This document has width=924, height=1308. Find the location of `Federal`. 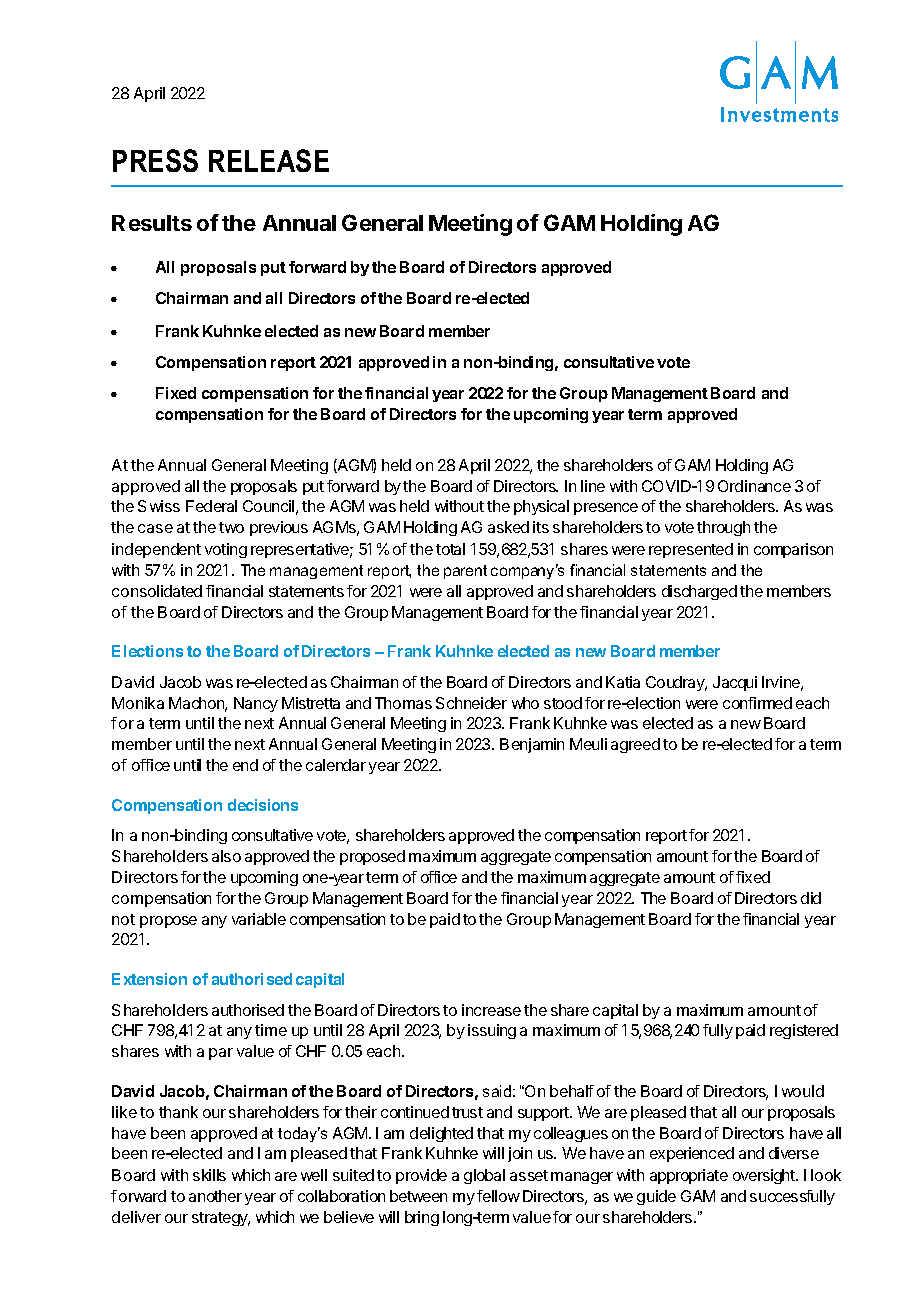

Federal is located at coordinates (211, 506).
